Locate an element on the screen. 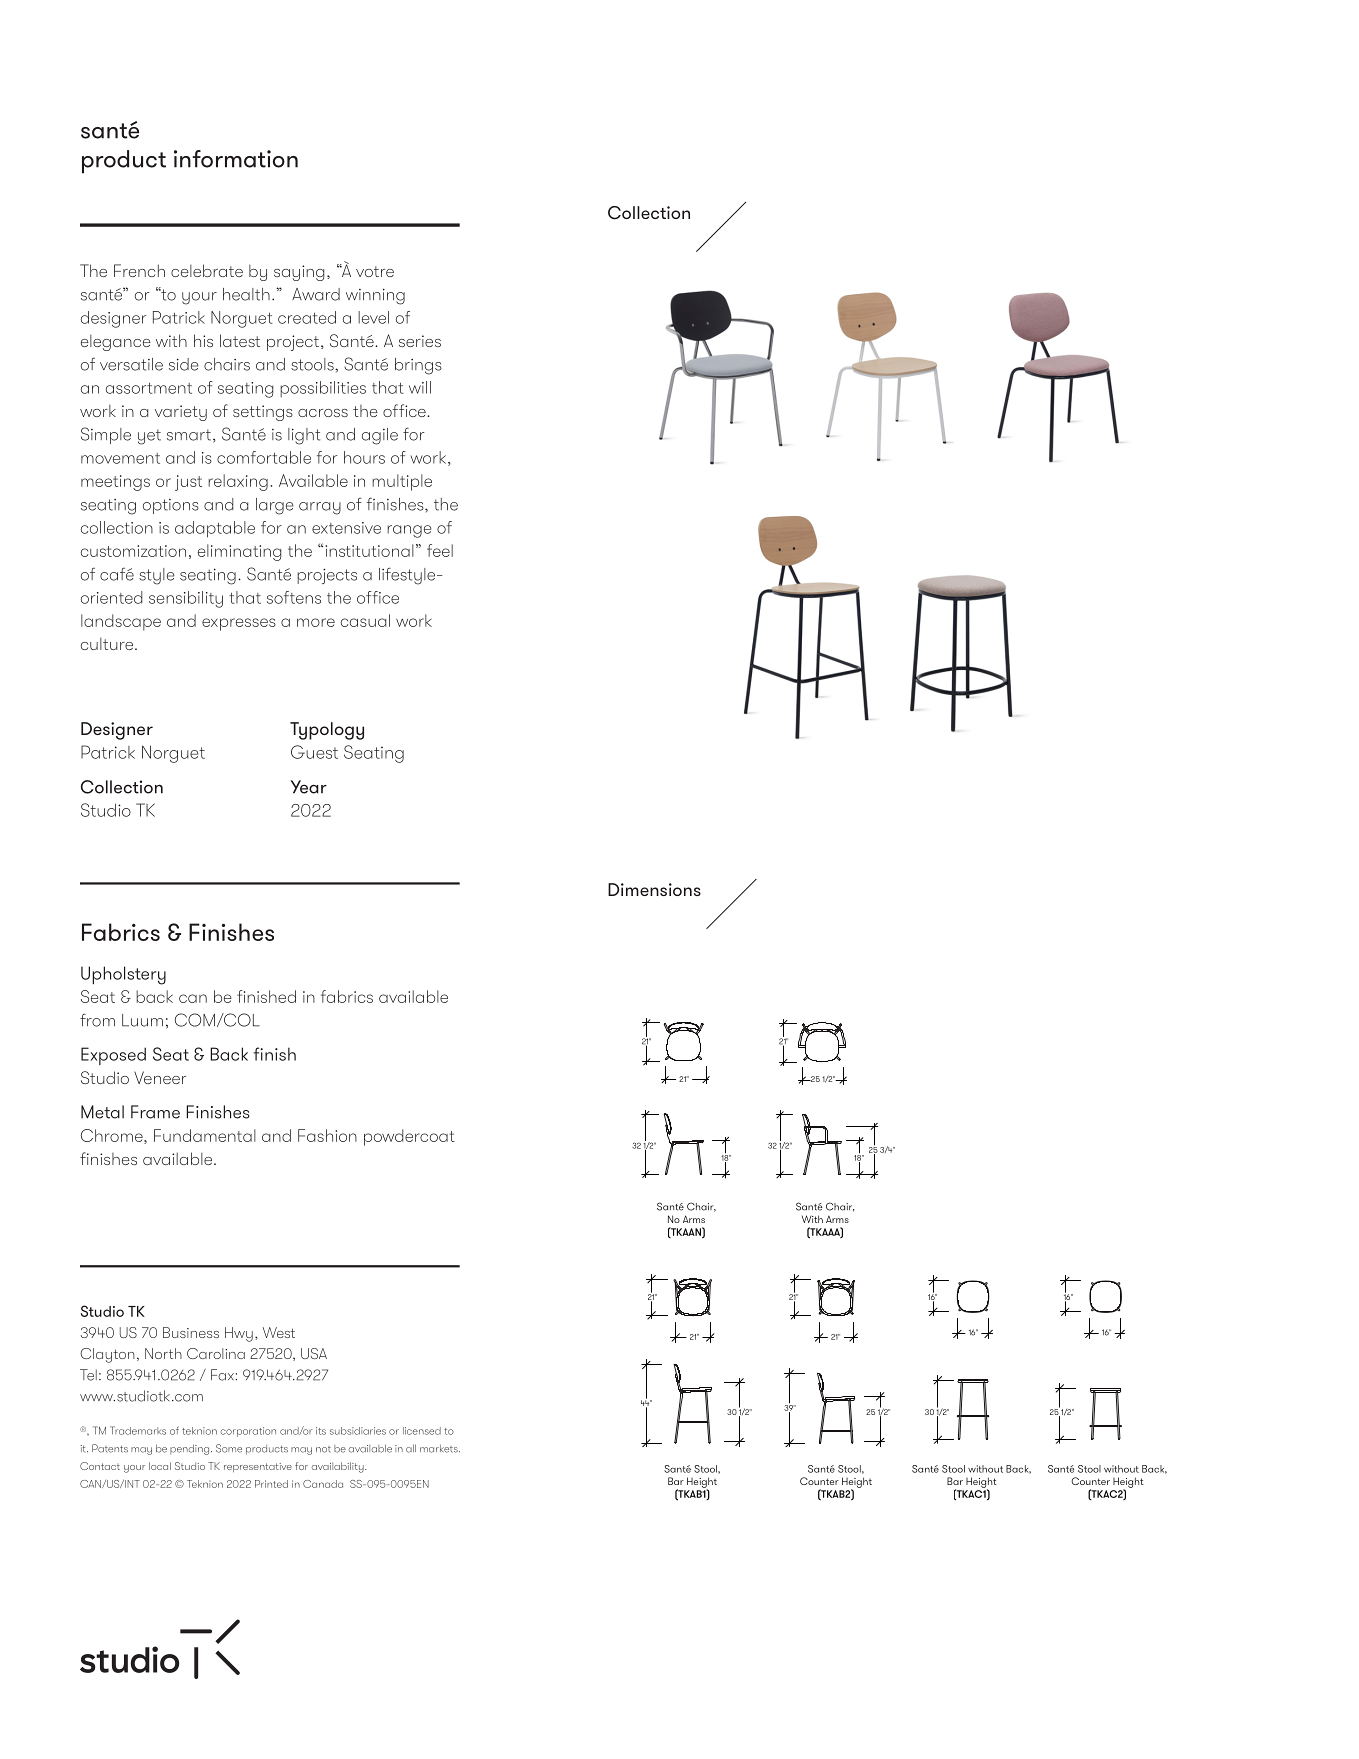 The height and width of the screenshot is (1759, 1359). markets is located at coordinates (440, 1449).
